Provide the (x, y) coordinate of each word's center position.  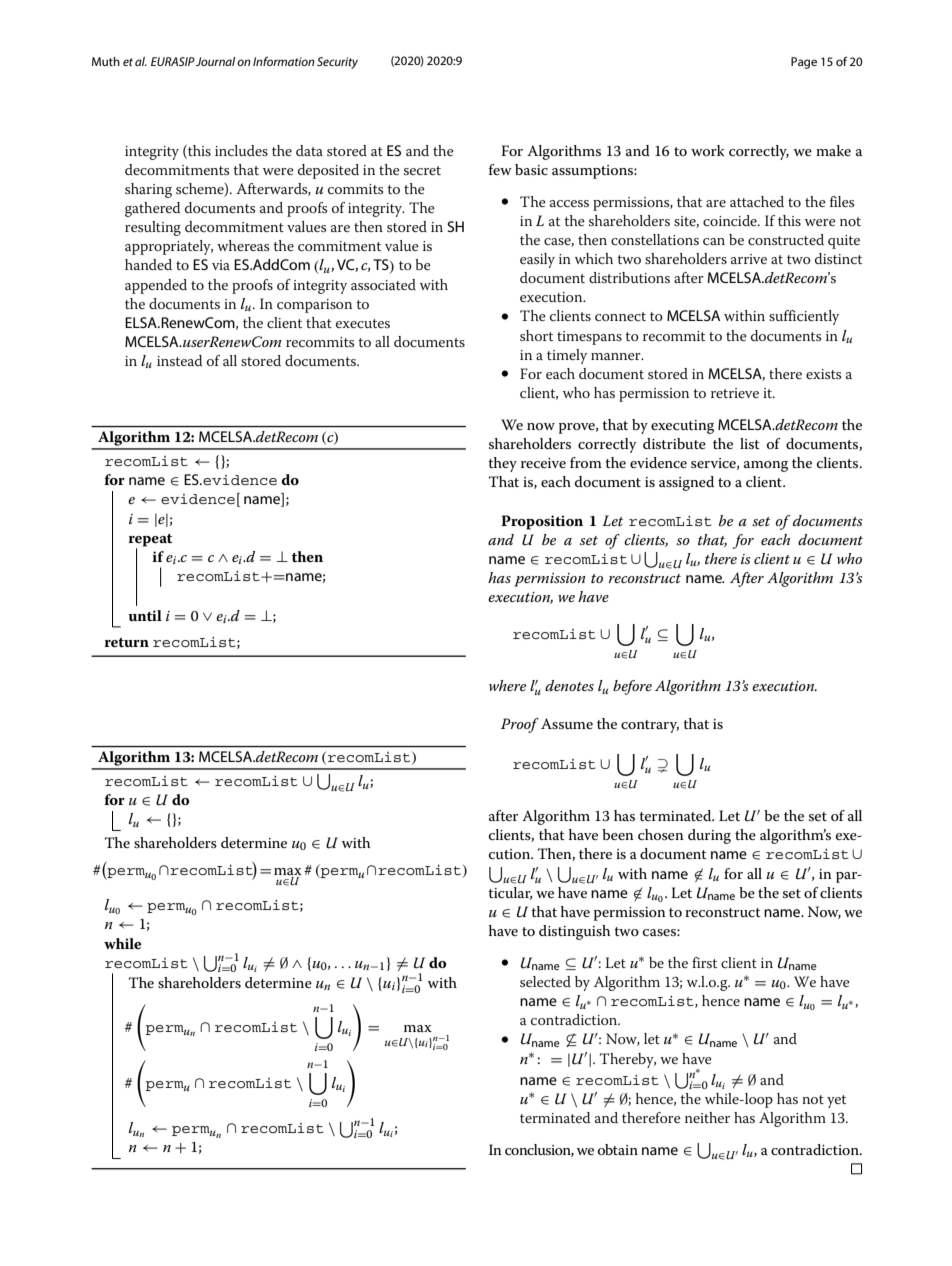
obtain (618, 1149)
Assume (567, 723)
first (704, 962)
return (126, 642)
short (536, 335)
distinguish (574, 932)
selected (545, 981)
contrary (650, 726)
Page (804, 63)
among (766, 466)
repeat (150, 540)
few (500, 169)
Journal (215, 61)
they (502, 464)
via (221, 265)
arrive (749, 259)
